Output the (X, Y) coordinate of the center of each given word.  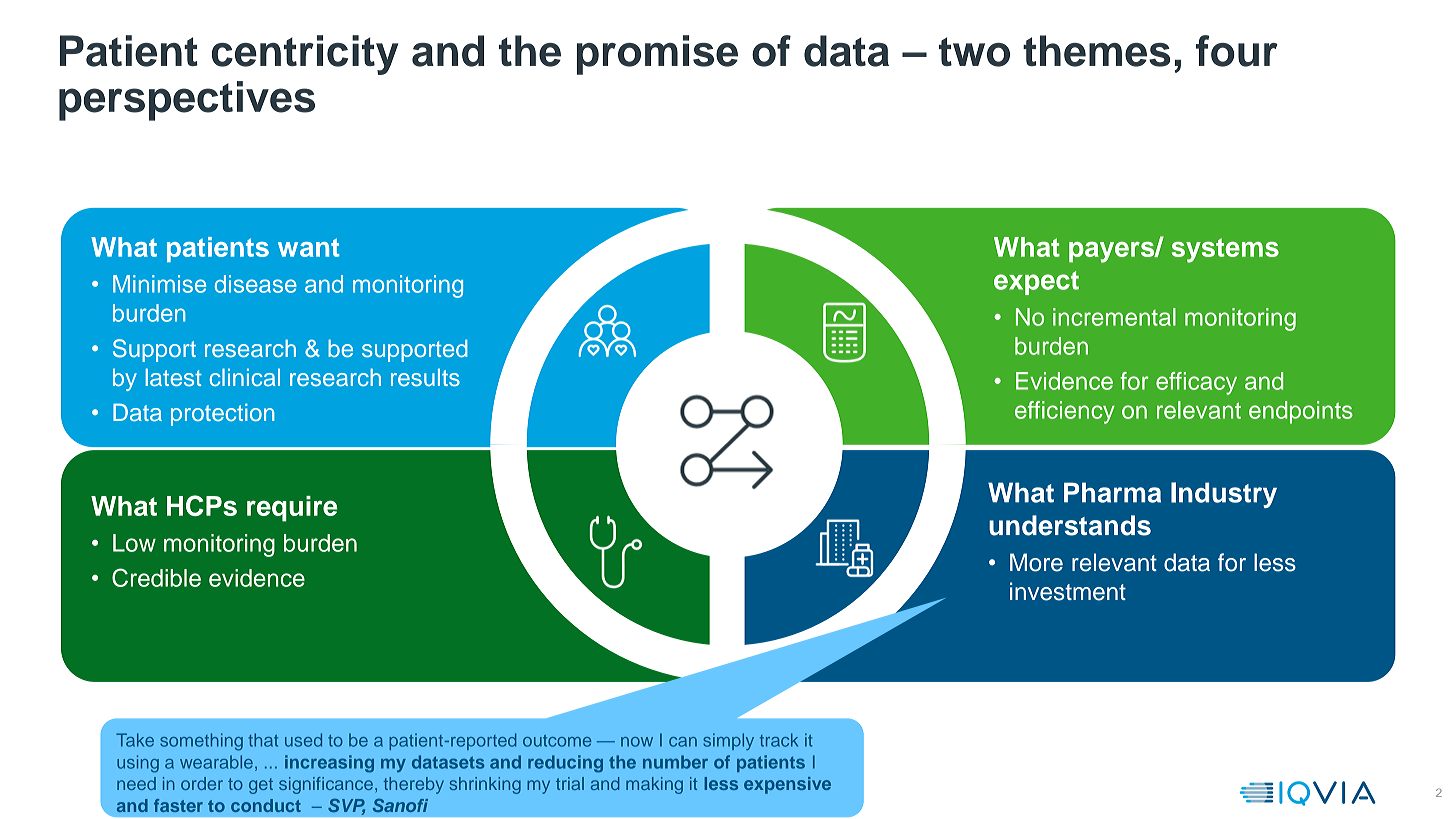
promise (657, 55)
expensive (787, 785)
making (654, 785)
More (1036, 562)
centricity (305, 55)
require (292, 509)
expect (1036, 283)
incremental (1114, 317)
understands (1070, 525)
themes (1096, 51)
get (261, 786)
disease (256, 284)
